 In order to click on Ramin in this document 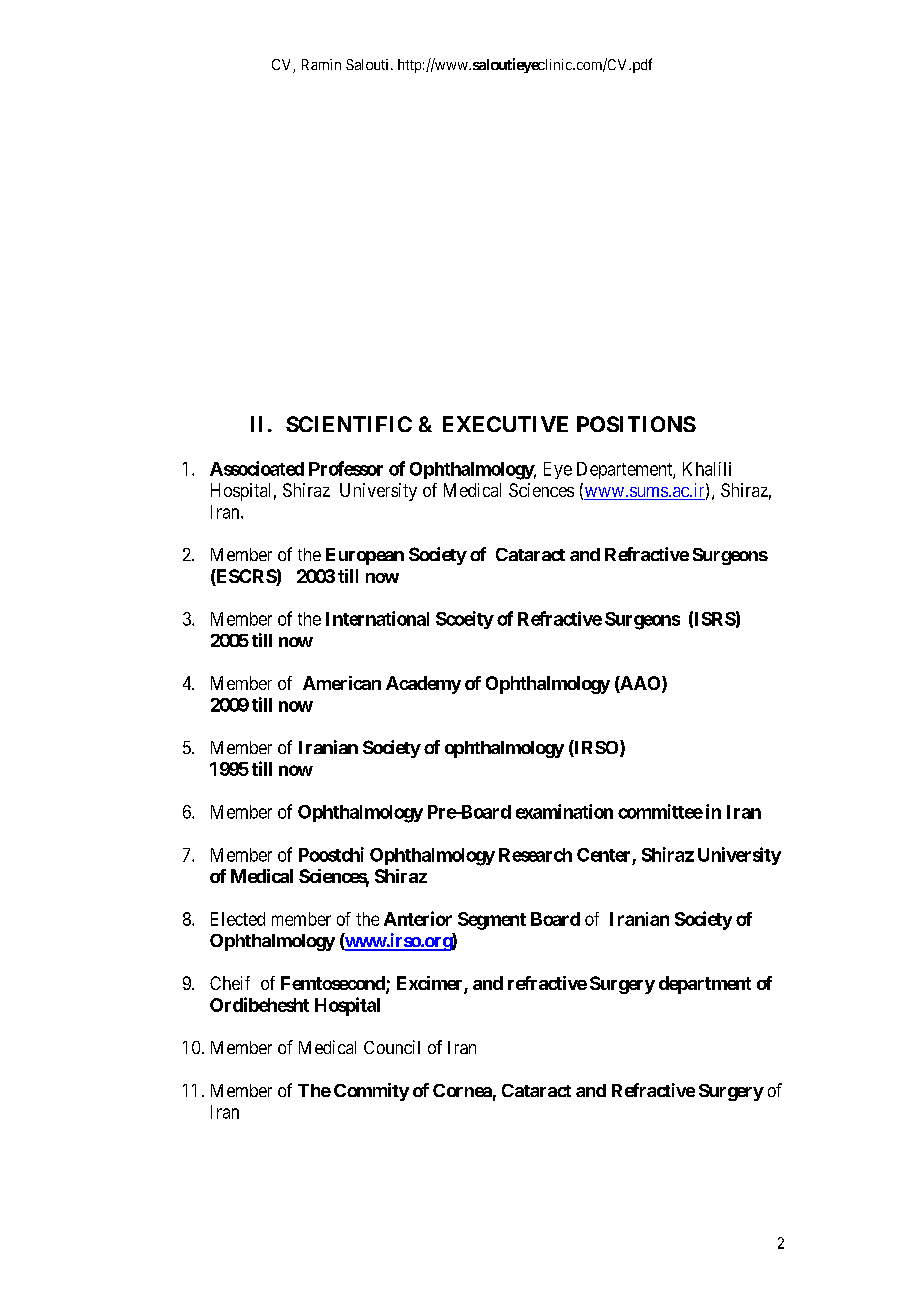, I will do `click(321, 64)`.
